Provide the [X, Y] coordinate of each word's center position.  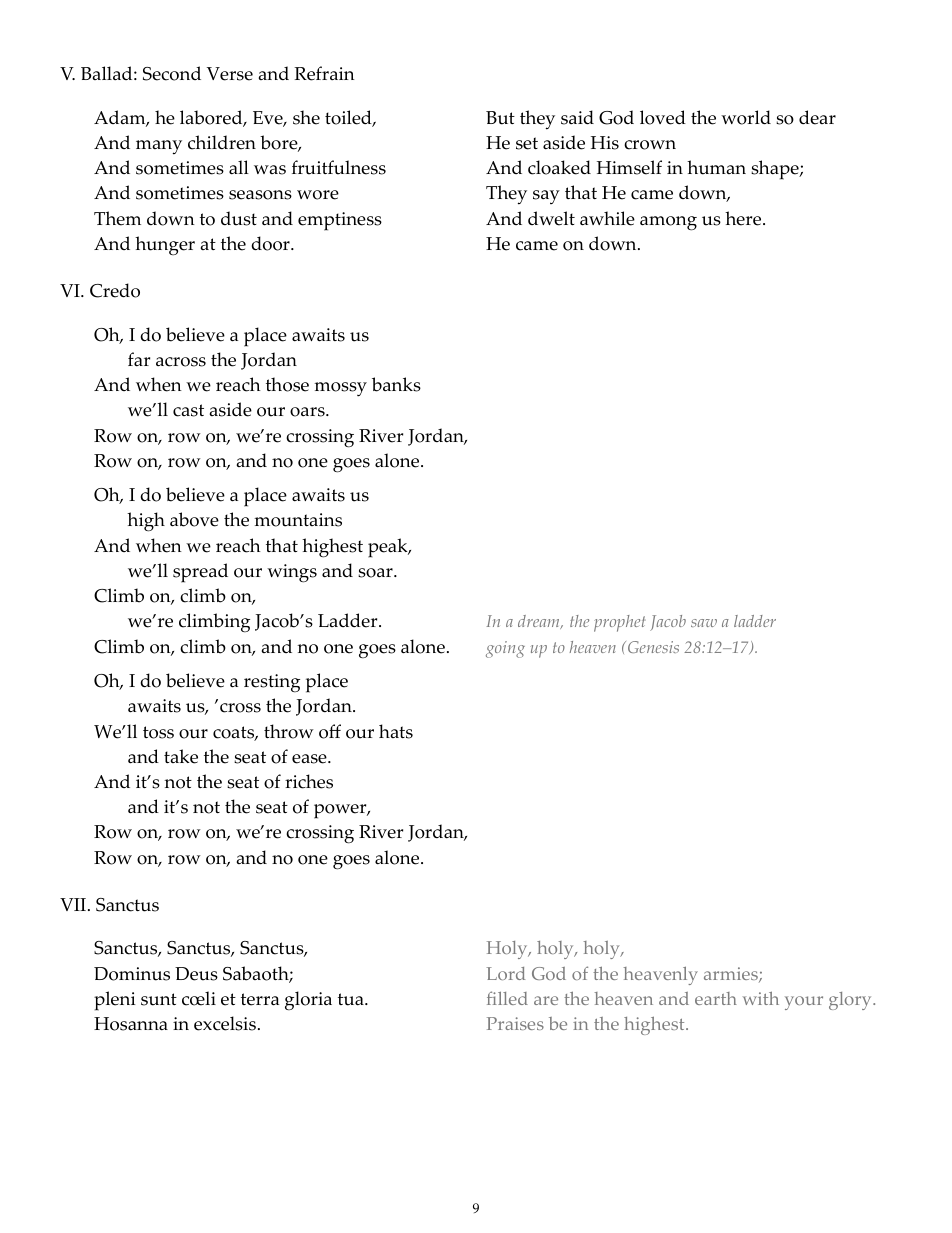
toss [158, 732]
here [744, 218]
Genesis [653, 647]
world [746, 117]
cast [188, 410]
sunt [159, 999]
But [500, 118]
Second [172, 73]
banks [396, 384]
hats [396, 731]
